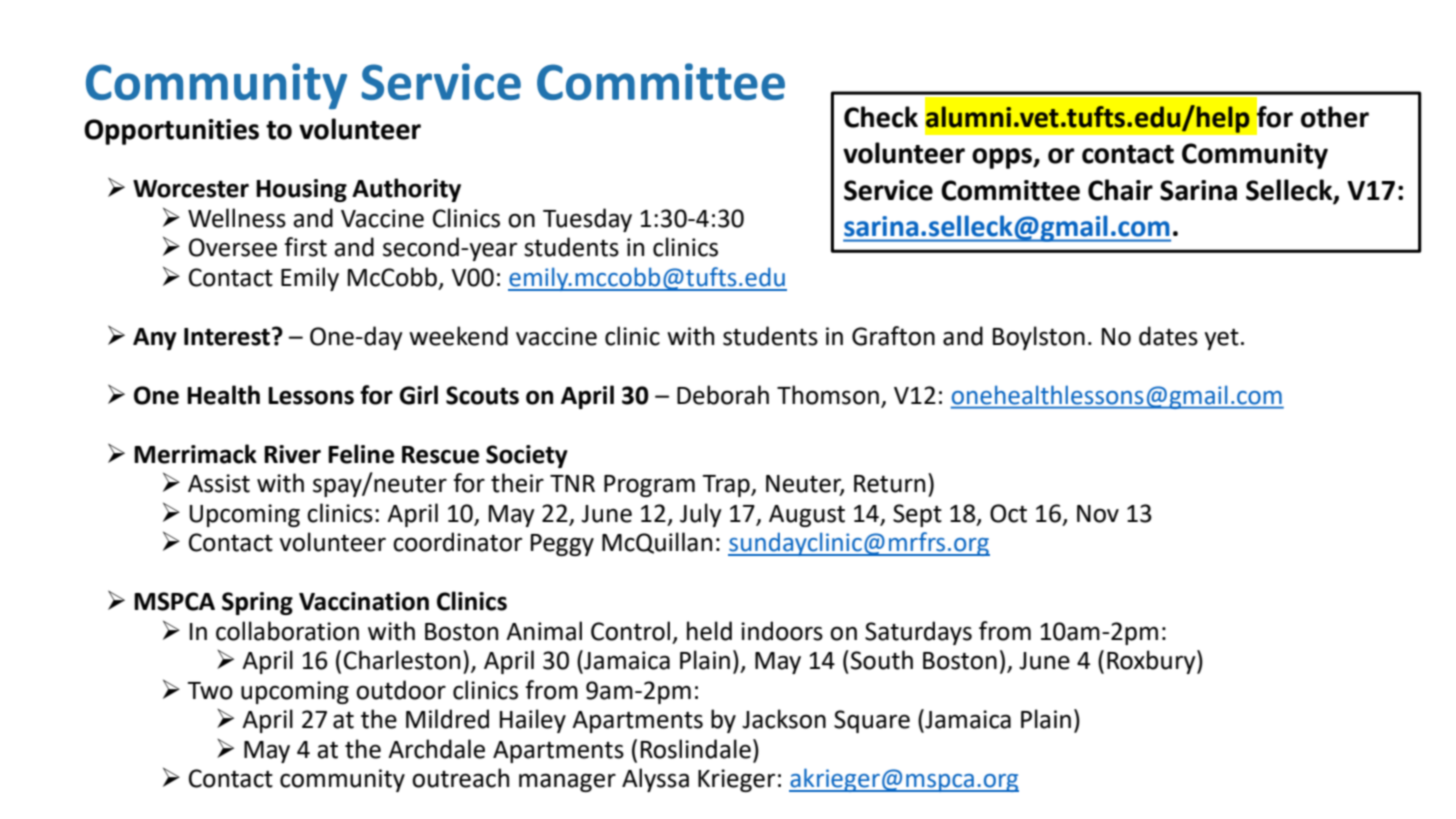  What do you see at coordinates (460, 778) in the screenshot?
I see `outreach` at bounding box center [460, 778].
